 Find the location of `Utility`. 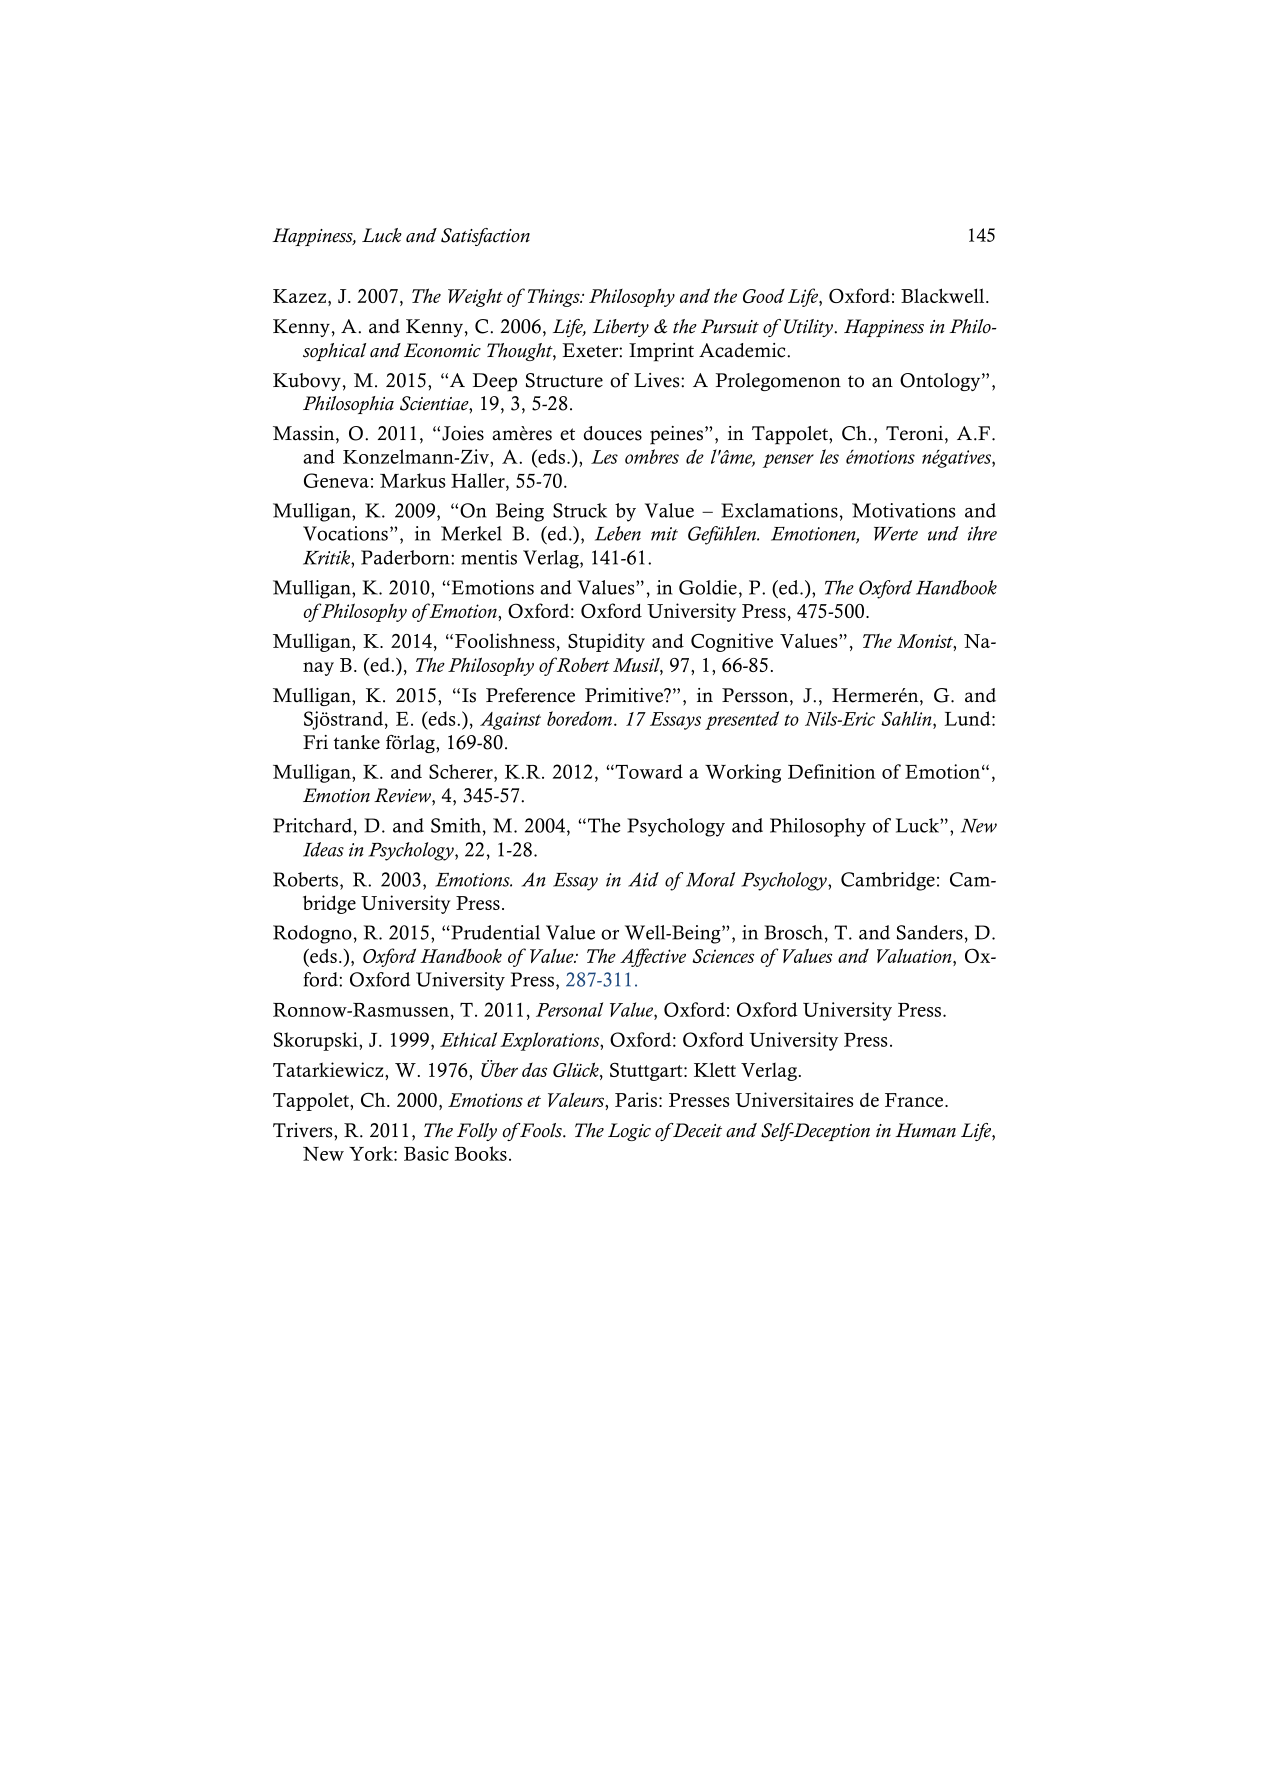

Utility is located at coordinates (809, 328).
